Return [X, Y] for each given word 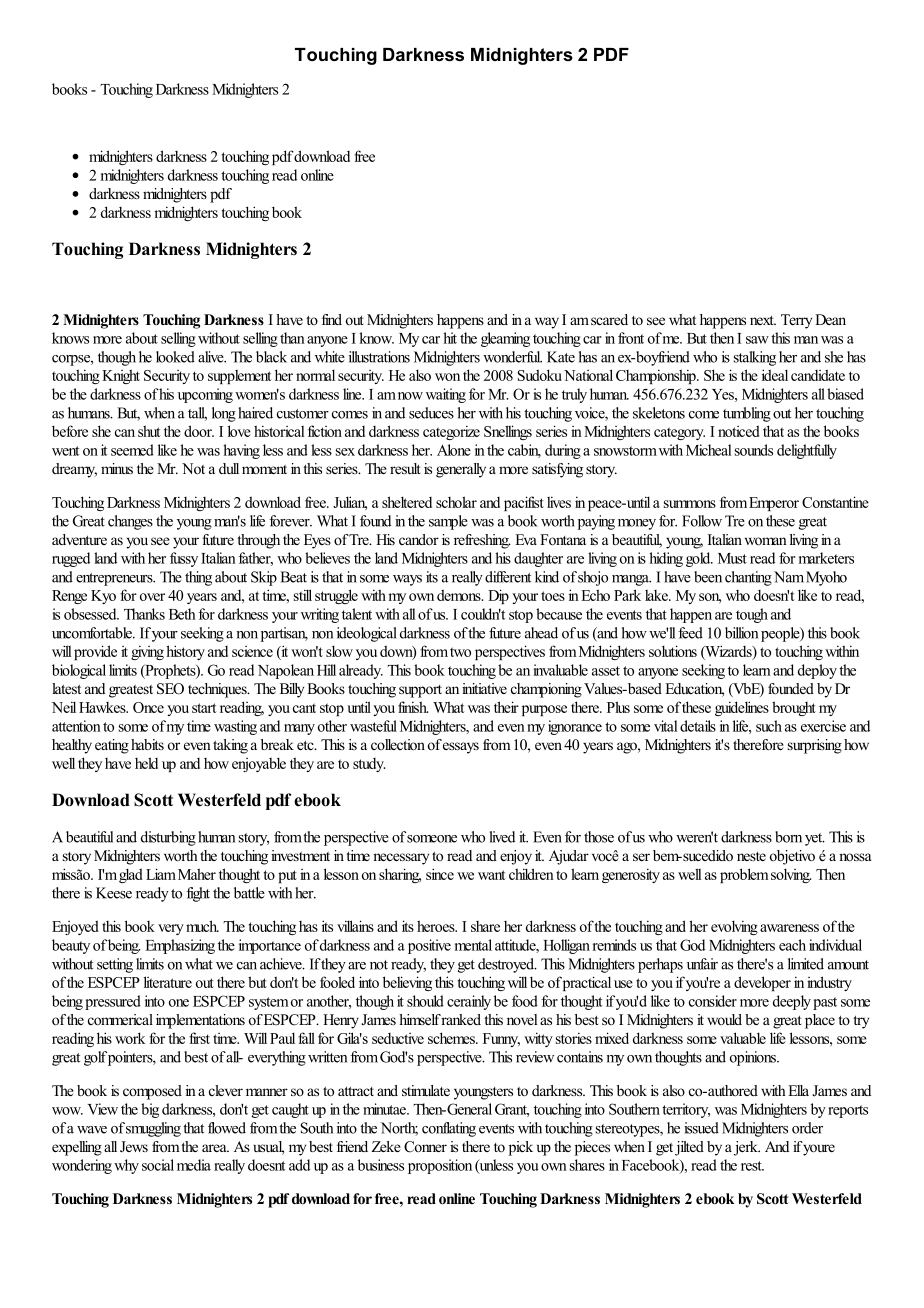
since [440, 874]
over [152, 597]
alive [212, 357]
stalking [755, 358]
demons [460, 595]
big [150, 1110]
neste [751, 856]
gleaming [505, 339]
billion [741, 633]
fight [198, 894]
